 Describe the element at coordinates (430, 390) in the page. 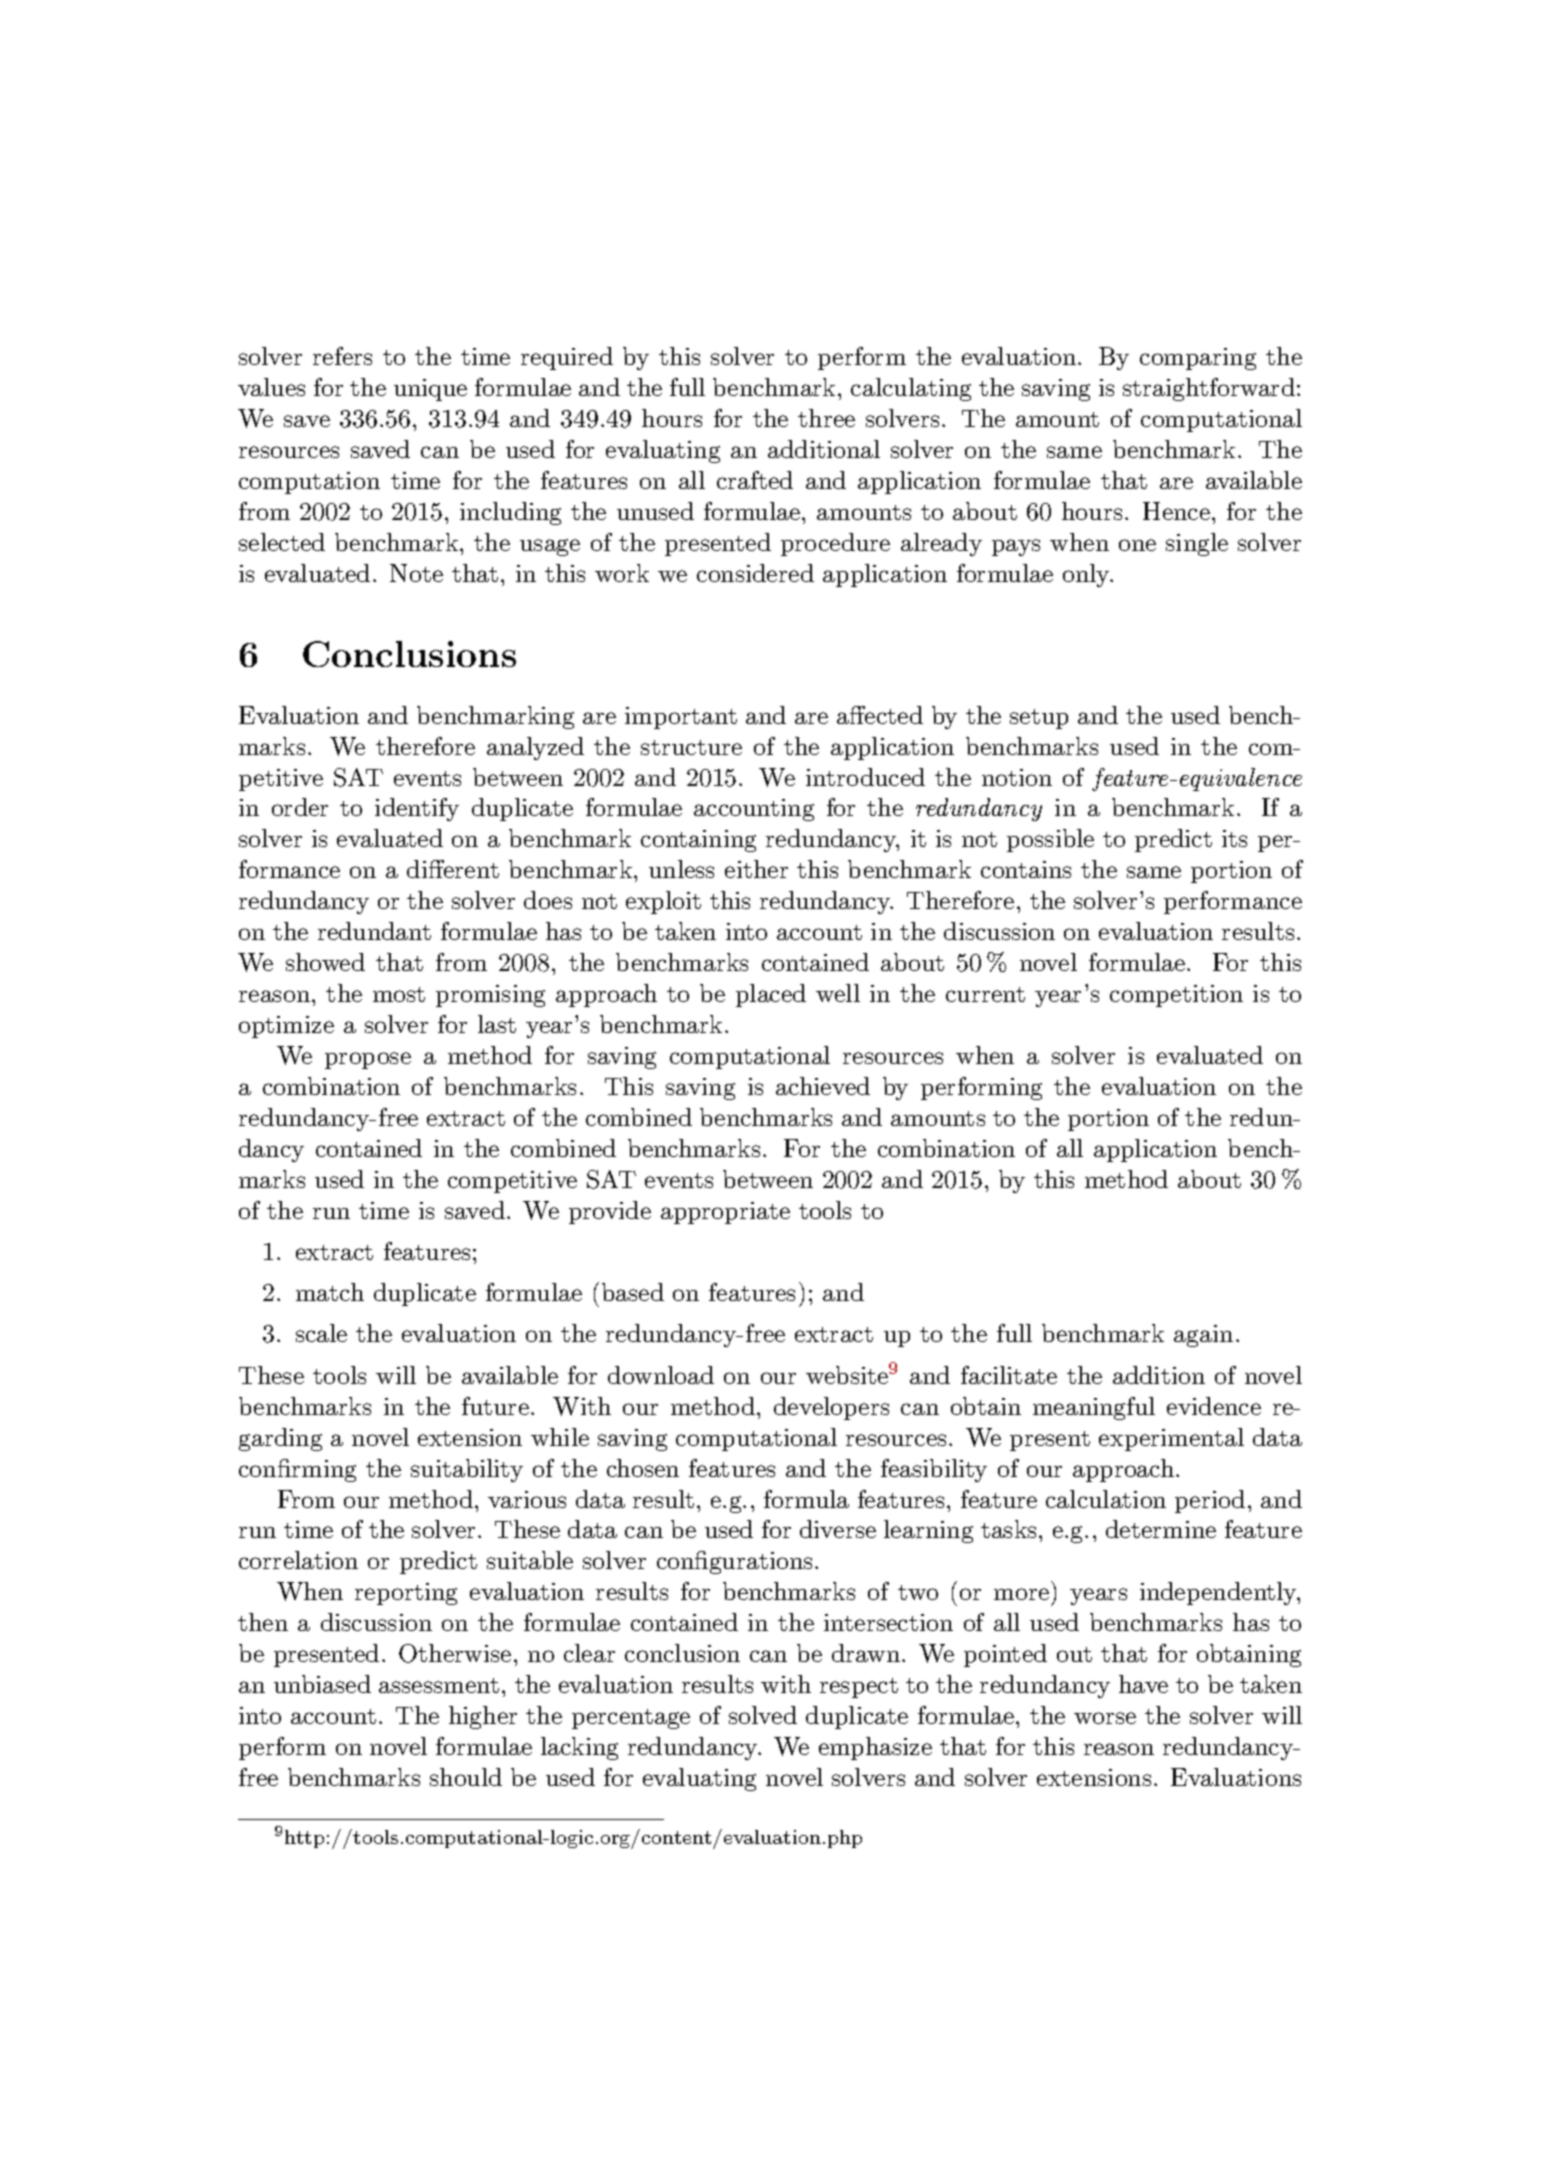

I see `unique` at that location.
